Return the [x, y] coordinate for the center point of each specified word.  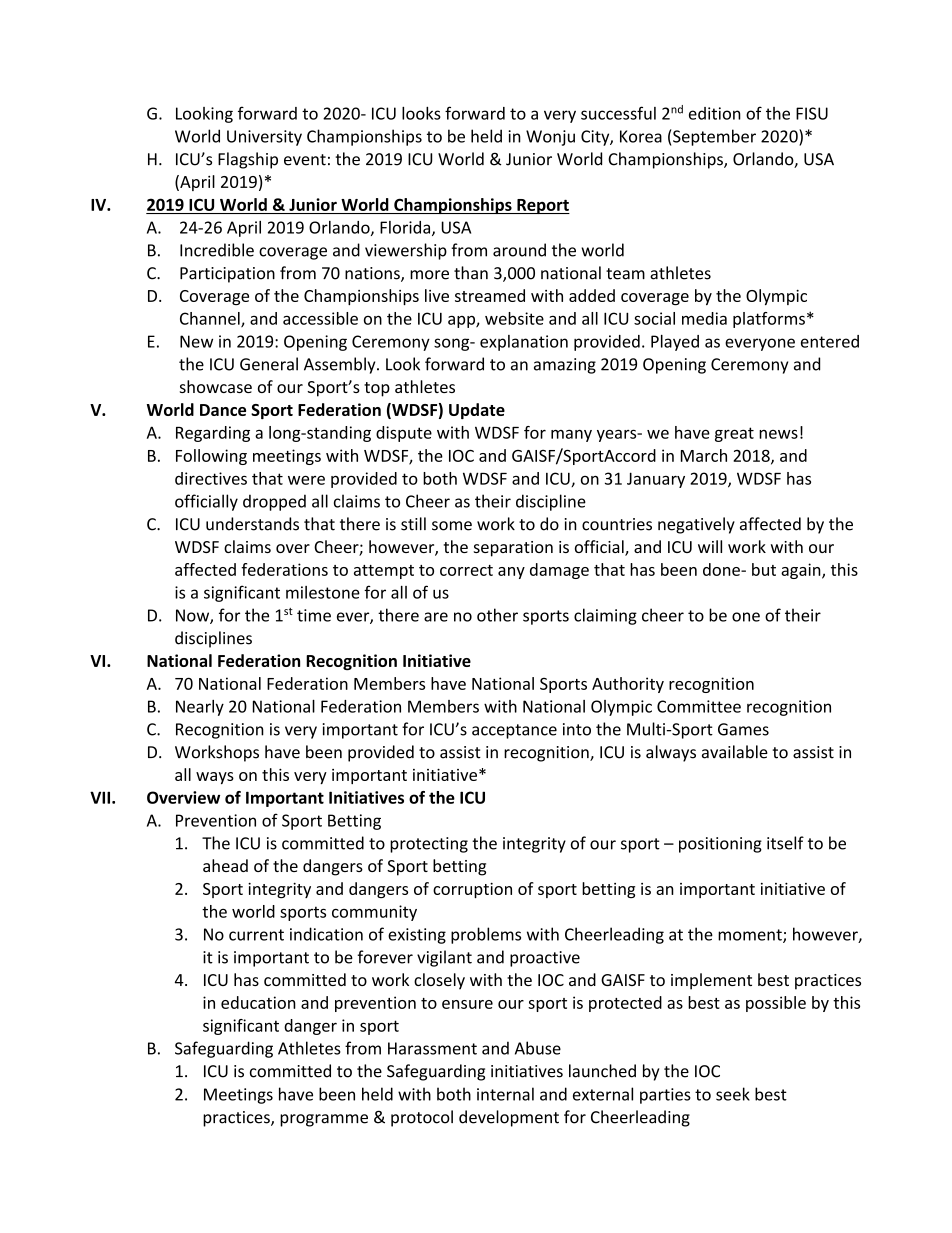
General [269, 364]
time [314, 615]
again [802, 571]
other [497, 615]
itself [785, 843]
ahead [225, 865]
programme [324, 1120]
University [264, 138]
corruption [472, 890]
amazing [565, 366]
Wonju [550, 138]
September [714, 137]
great [734, 434]
